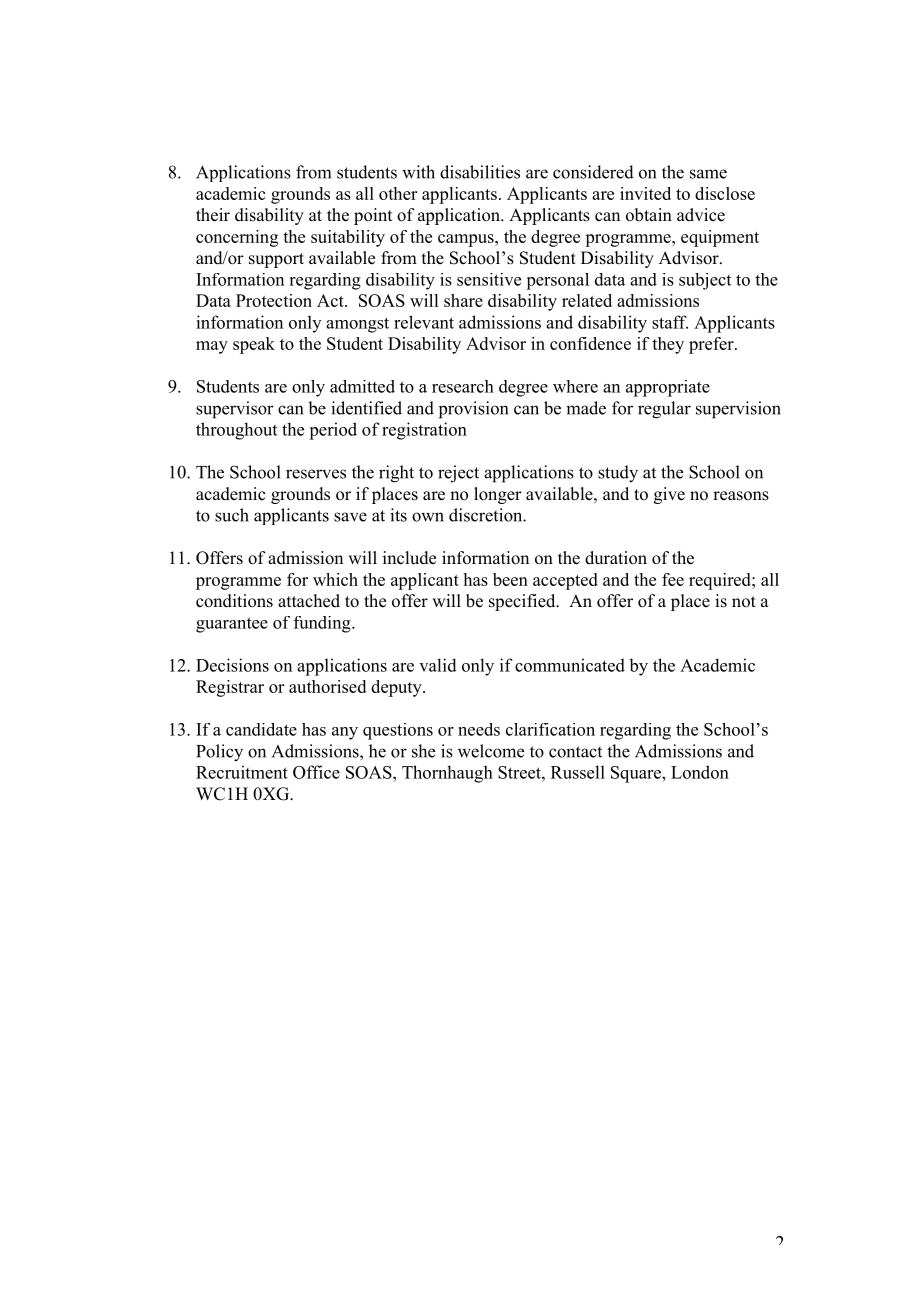  I want to click on welcome, so click(491, 751).
